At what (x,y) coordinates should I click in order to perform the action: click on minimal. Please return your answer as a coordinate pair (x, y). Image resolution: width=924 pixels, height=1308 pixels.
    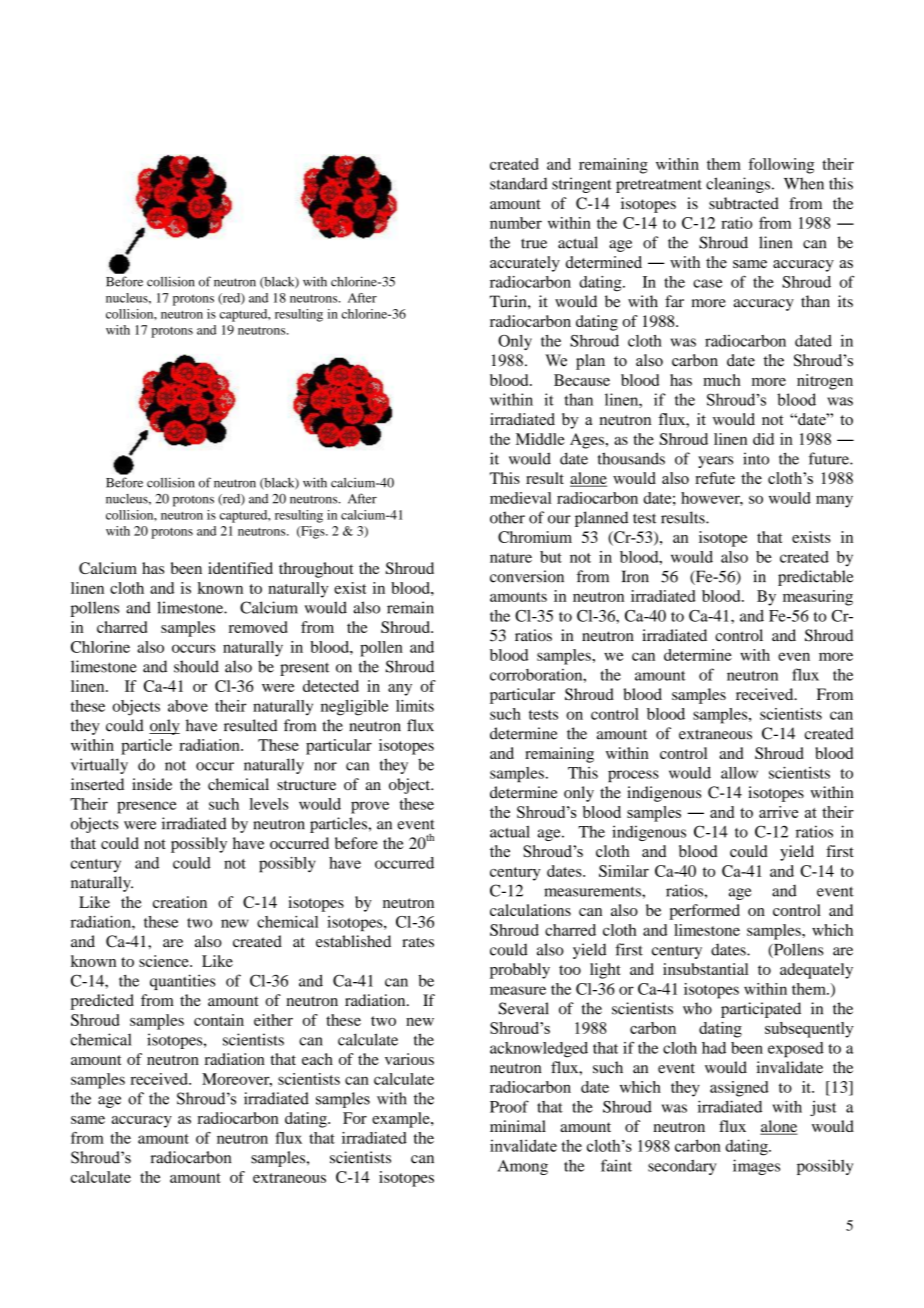
    Looking at the image, I should click on (518, 1126).
